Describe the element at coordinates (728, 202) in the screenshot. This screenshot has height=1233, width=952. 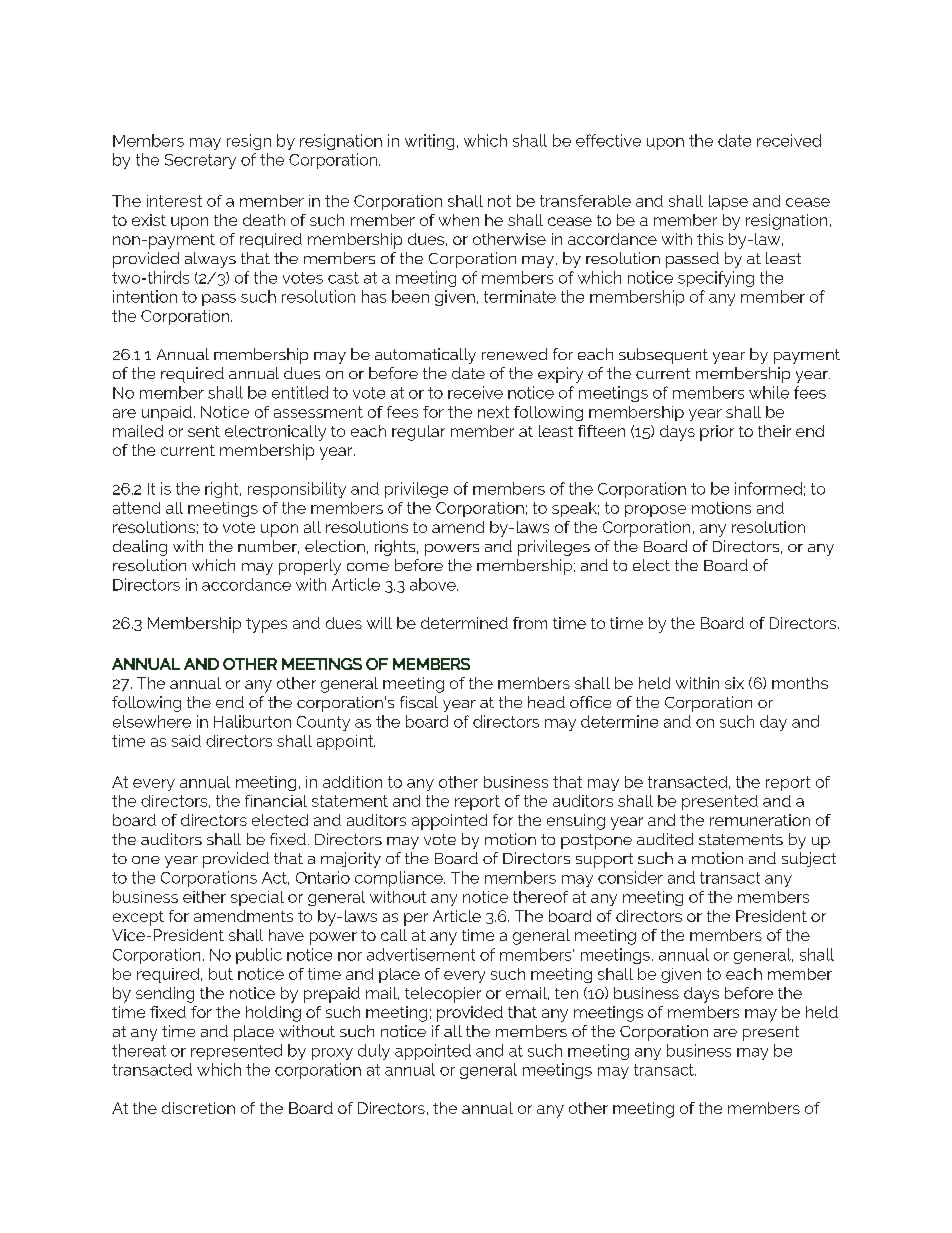
I see `lapse` at that location.
